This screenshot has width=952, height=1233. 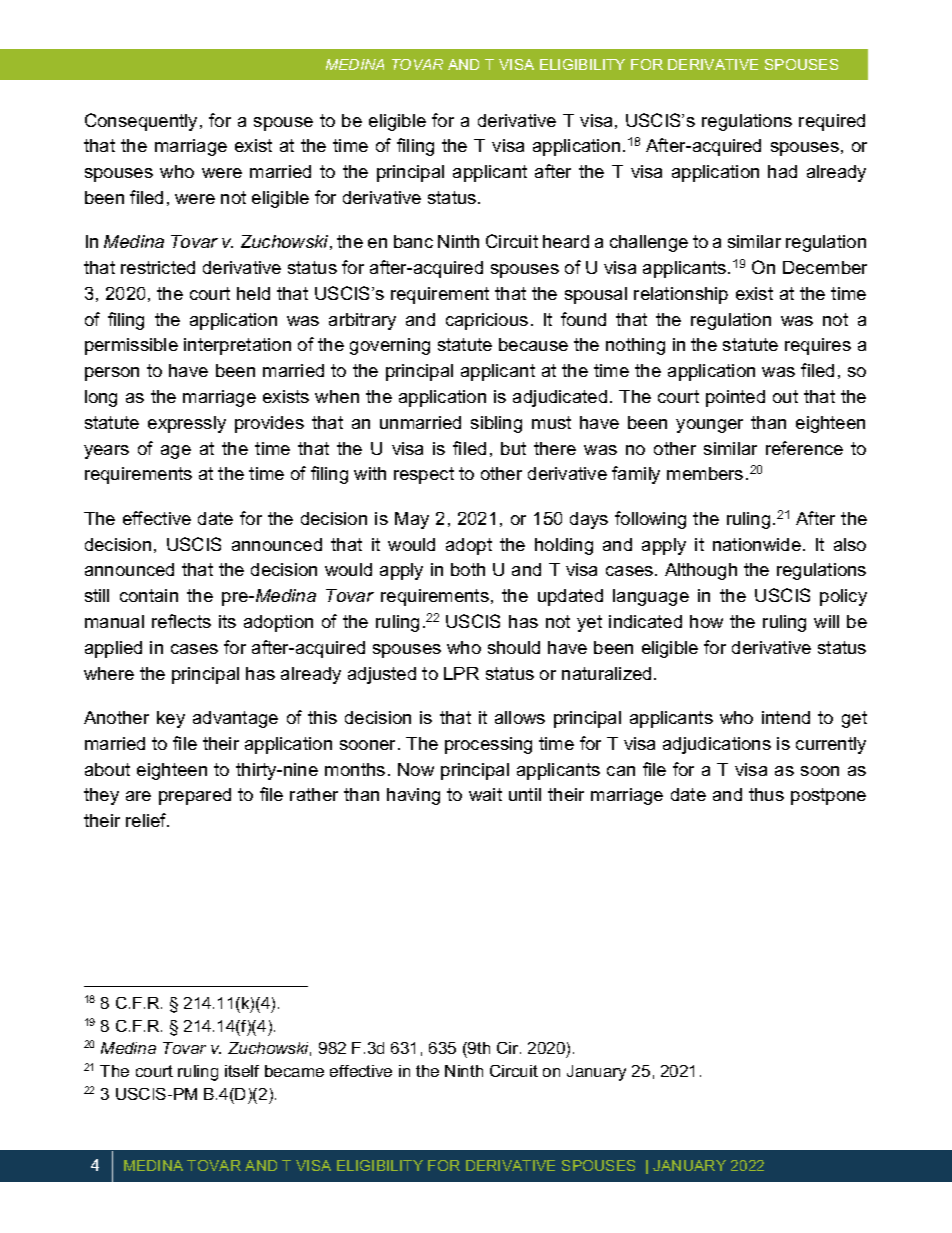 I want to click on contain, so click(x=149, y=595).
